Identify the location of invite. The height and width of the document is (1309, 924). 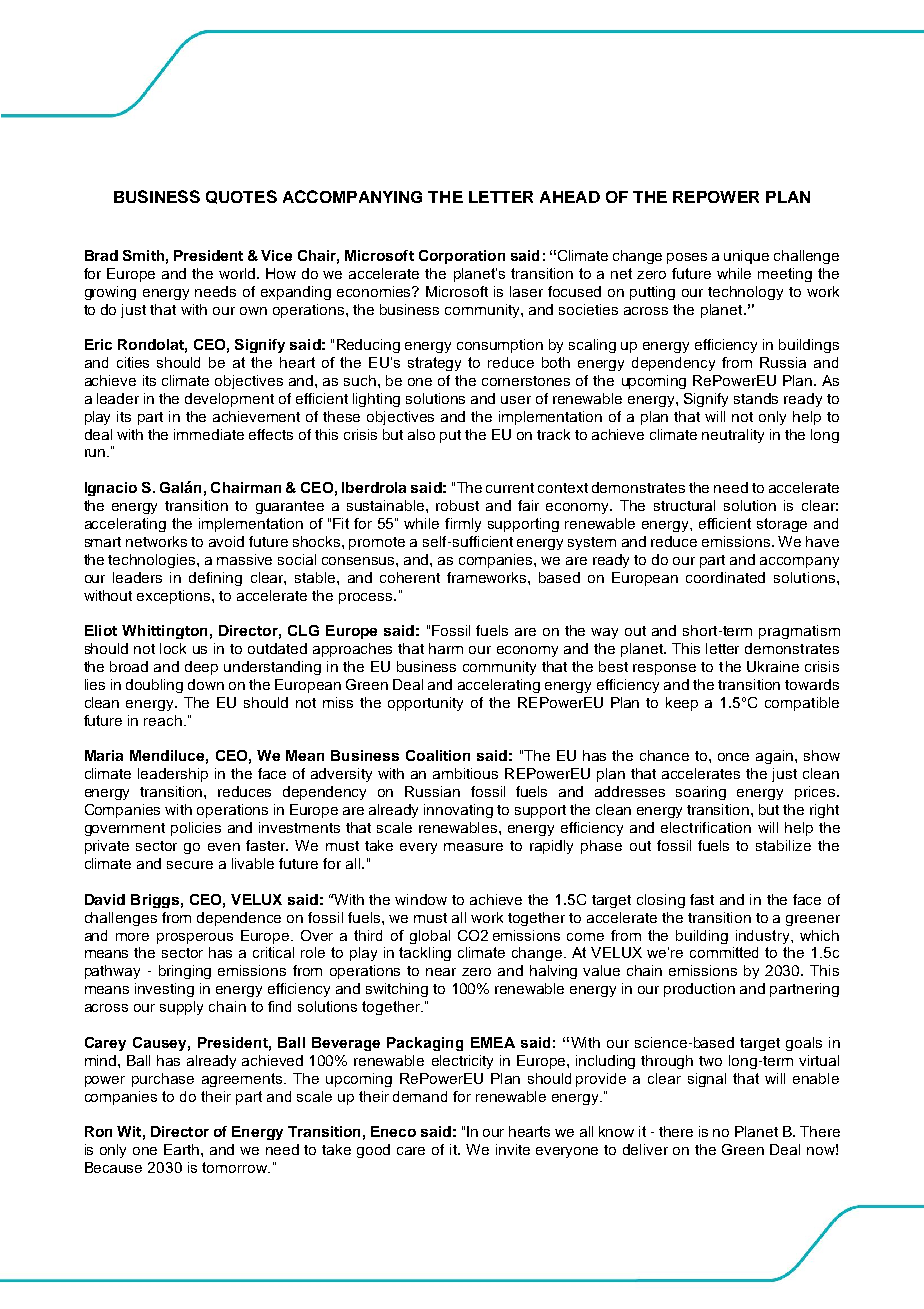
(513, 1149).
